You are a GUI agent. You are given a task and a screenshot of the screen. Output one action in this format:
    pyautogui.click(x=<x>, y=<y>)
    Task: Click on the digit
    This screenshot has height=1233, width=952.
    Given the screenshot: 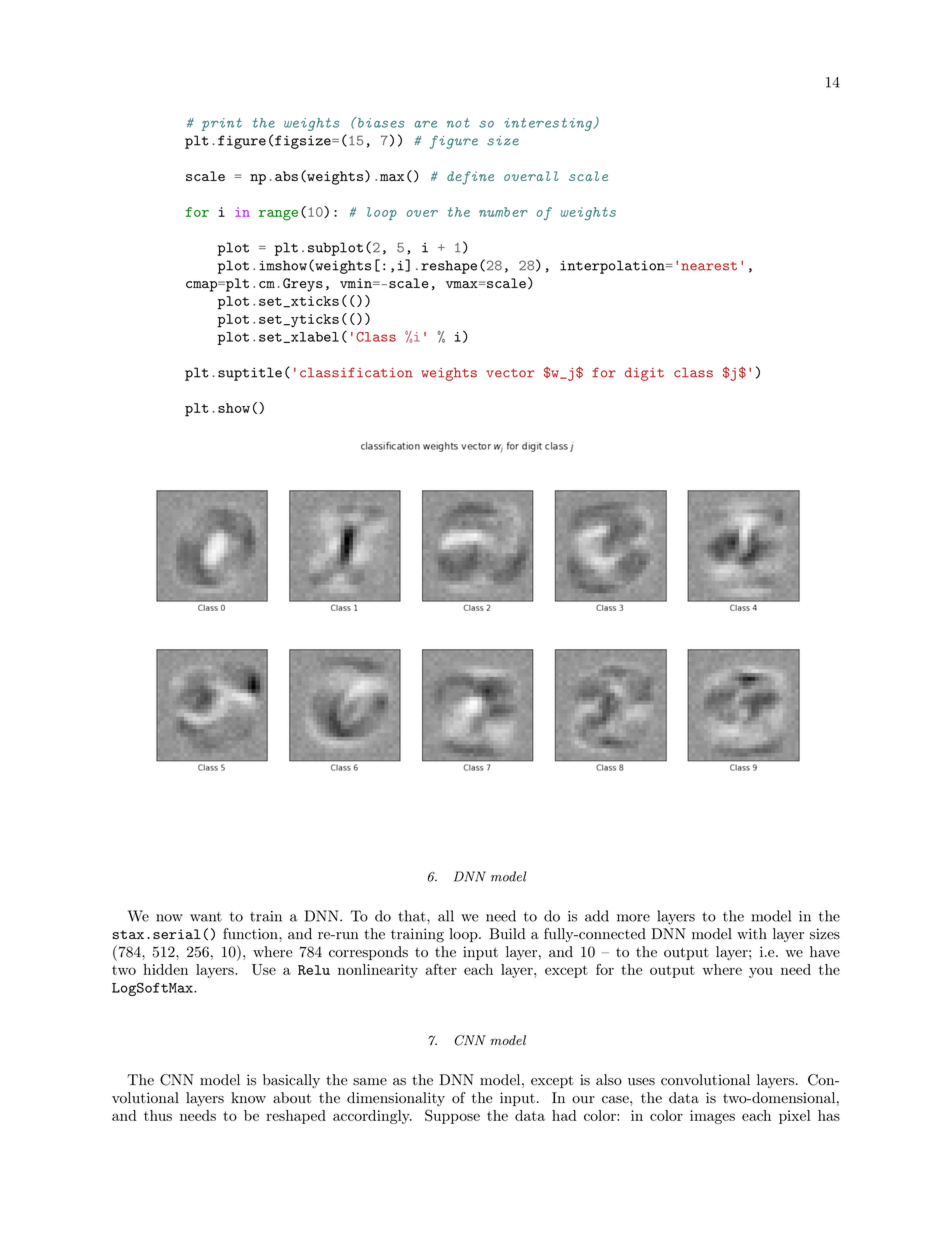 What is the action you would take?
    pyautogui.click(x=644, y=374)
